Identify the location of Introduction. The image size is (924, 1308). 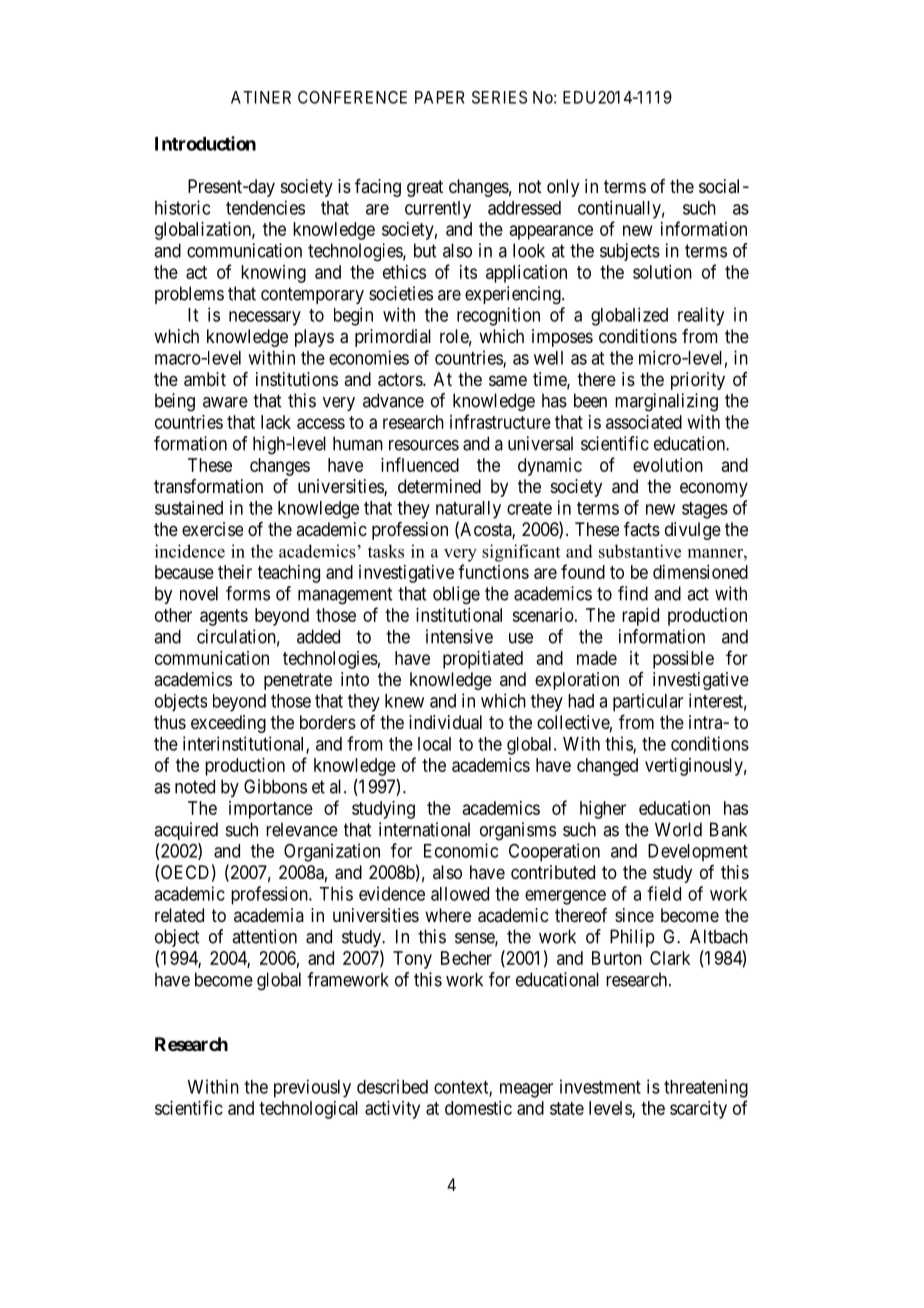
(205, 143).
